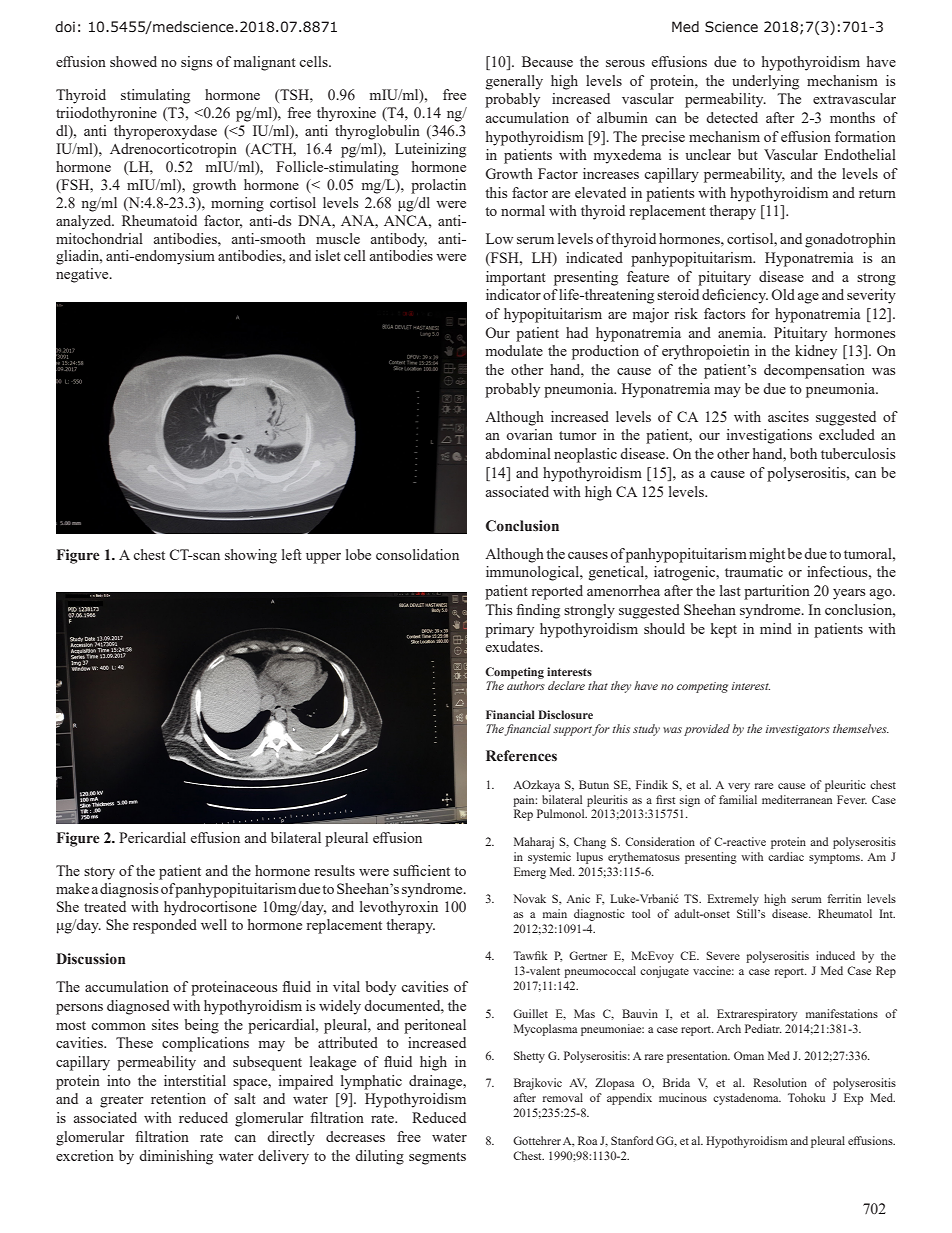  Describe the element at coordinates (251, 556) in the image. I see `showing` at that location.
